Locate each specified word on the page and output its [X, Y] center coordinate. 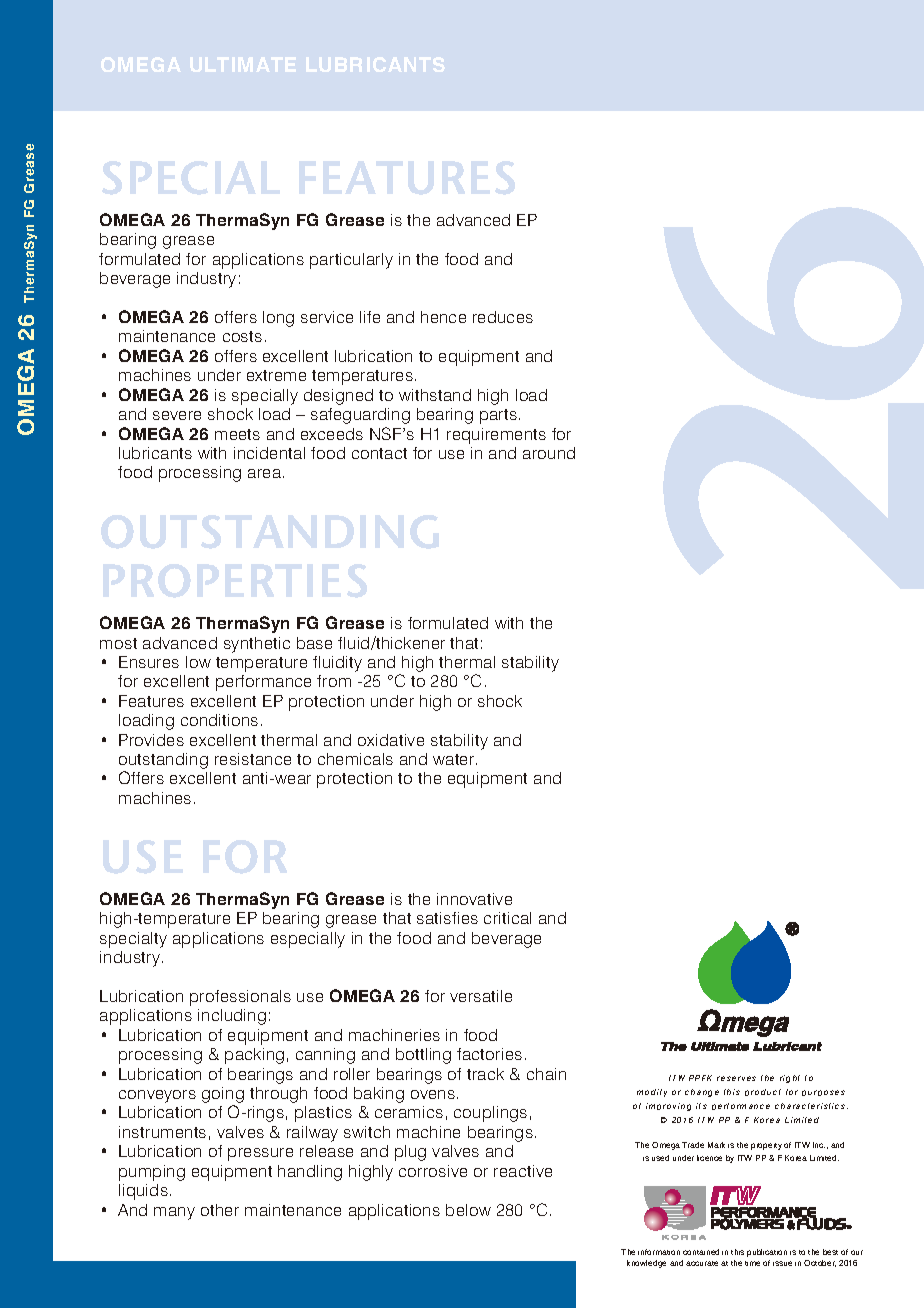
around [549, 453]
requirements [496, 436]
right [790, 1079]
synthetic [257, 645]
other [220, 1210]
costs [242, 336]
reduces [503, 317]
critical [507, 918]
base [314, 643]
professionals [240, 998]
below [468, 1210]
